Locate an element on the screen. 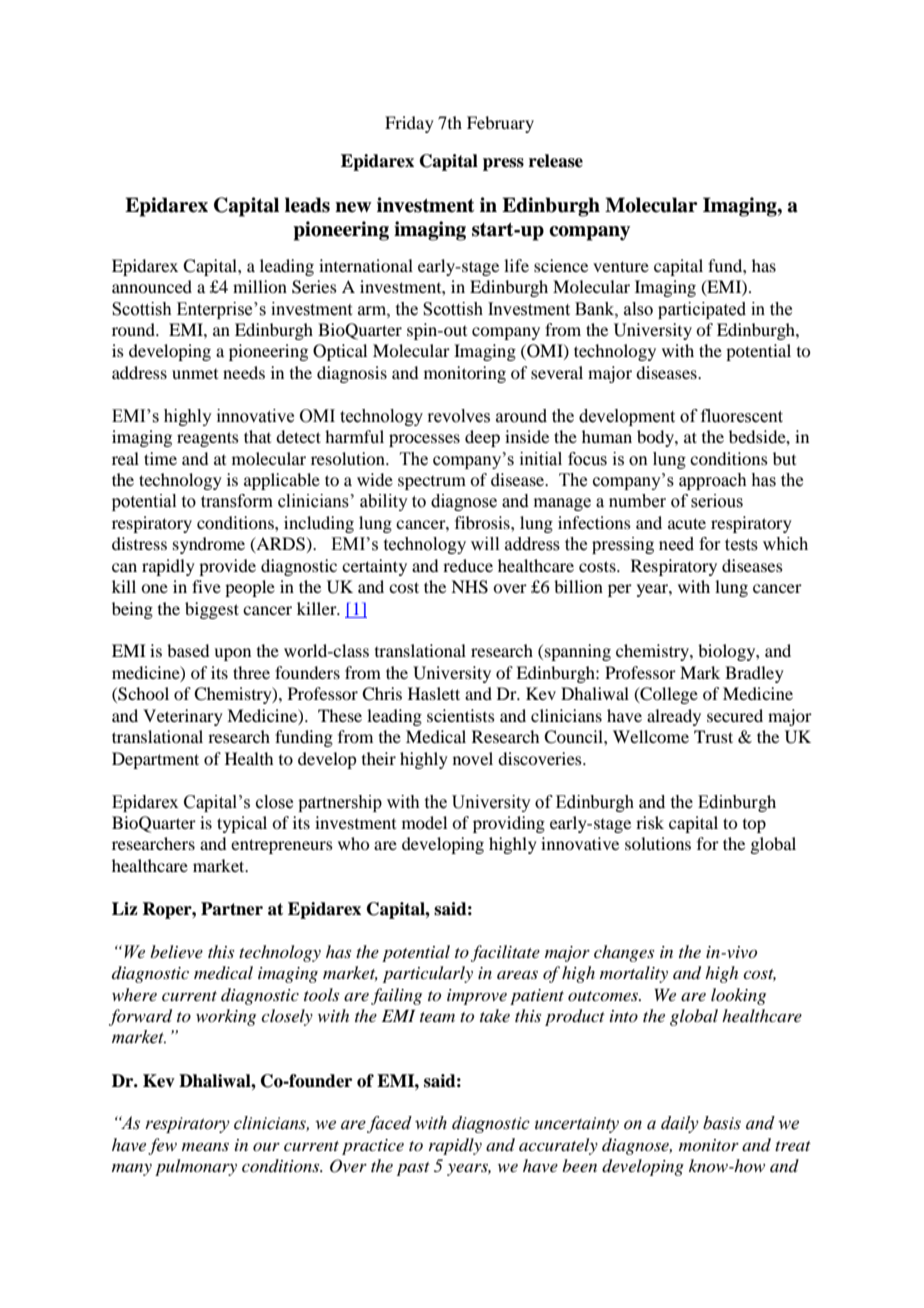 The height and width of the screenshot is (1308, 924). NHS is located at coordinates (469, 587).
